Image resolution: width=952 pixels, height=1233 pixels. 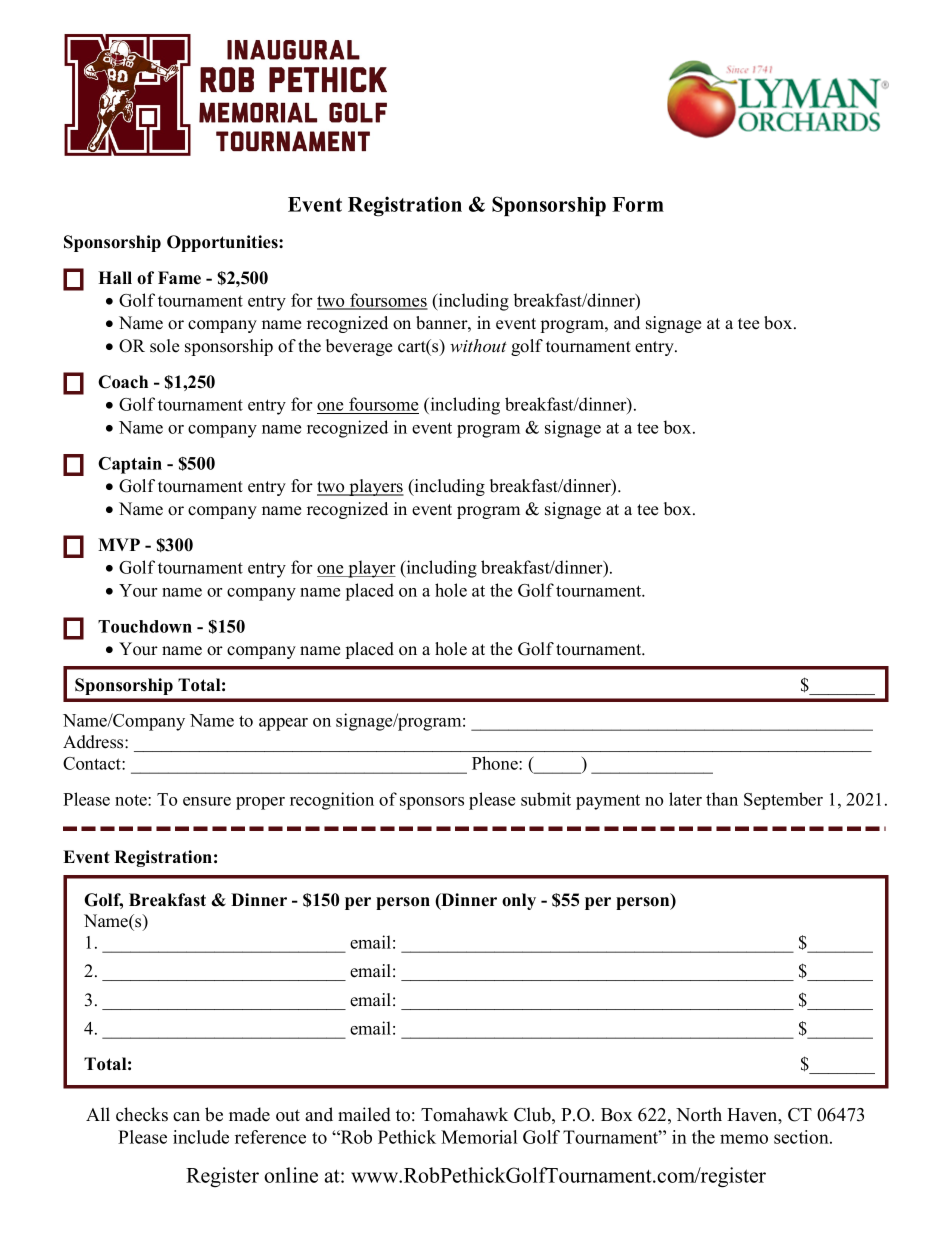 What do you see at coordinates (283, 724) in the screenshot?
I see `appear` at bounding box center [283, 724].
